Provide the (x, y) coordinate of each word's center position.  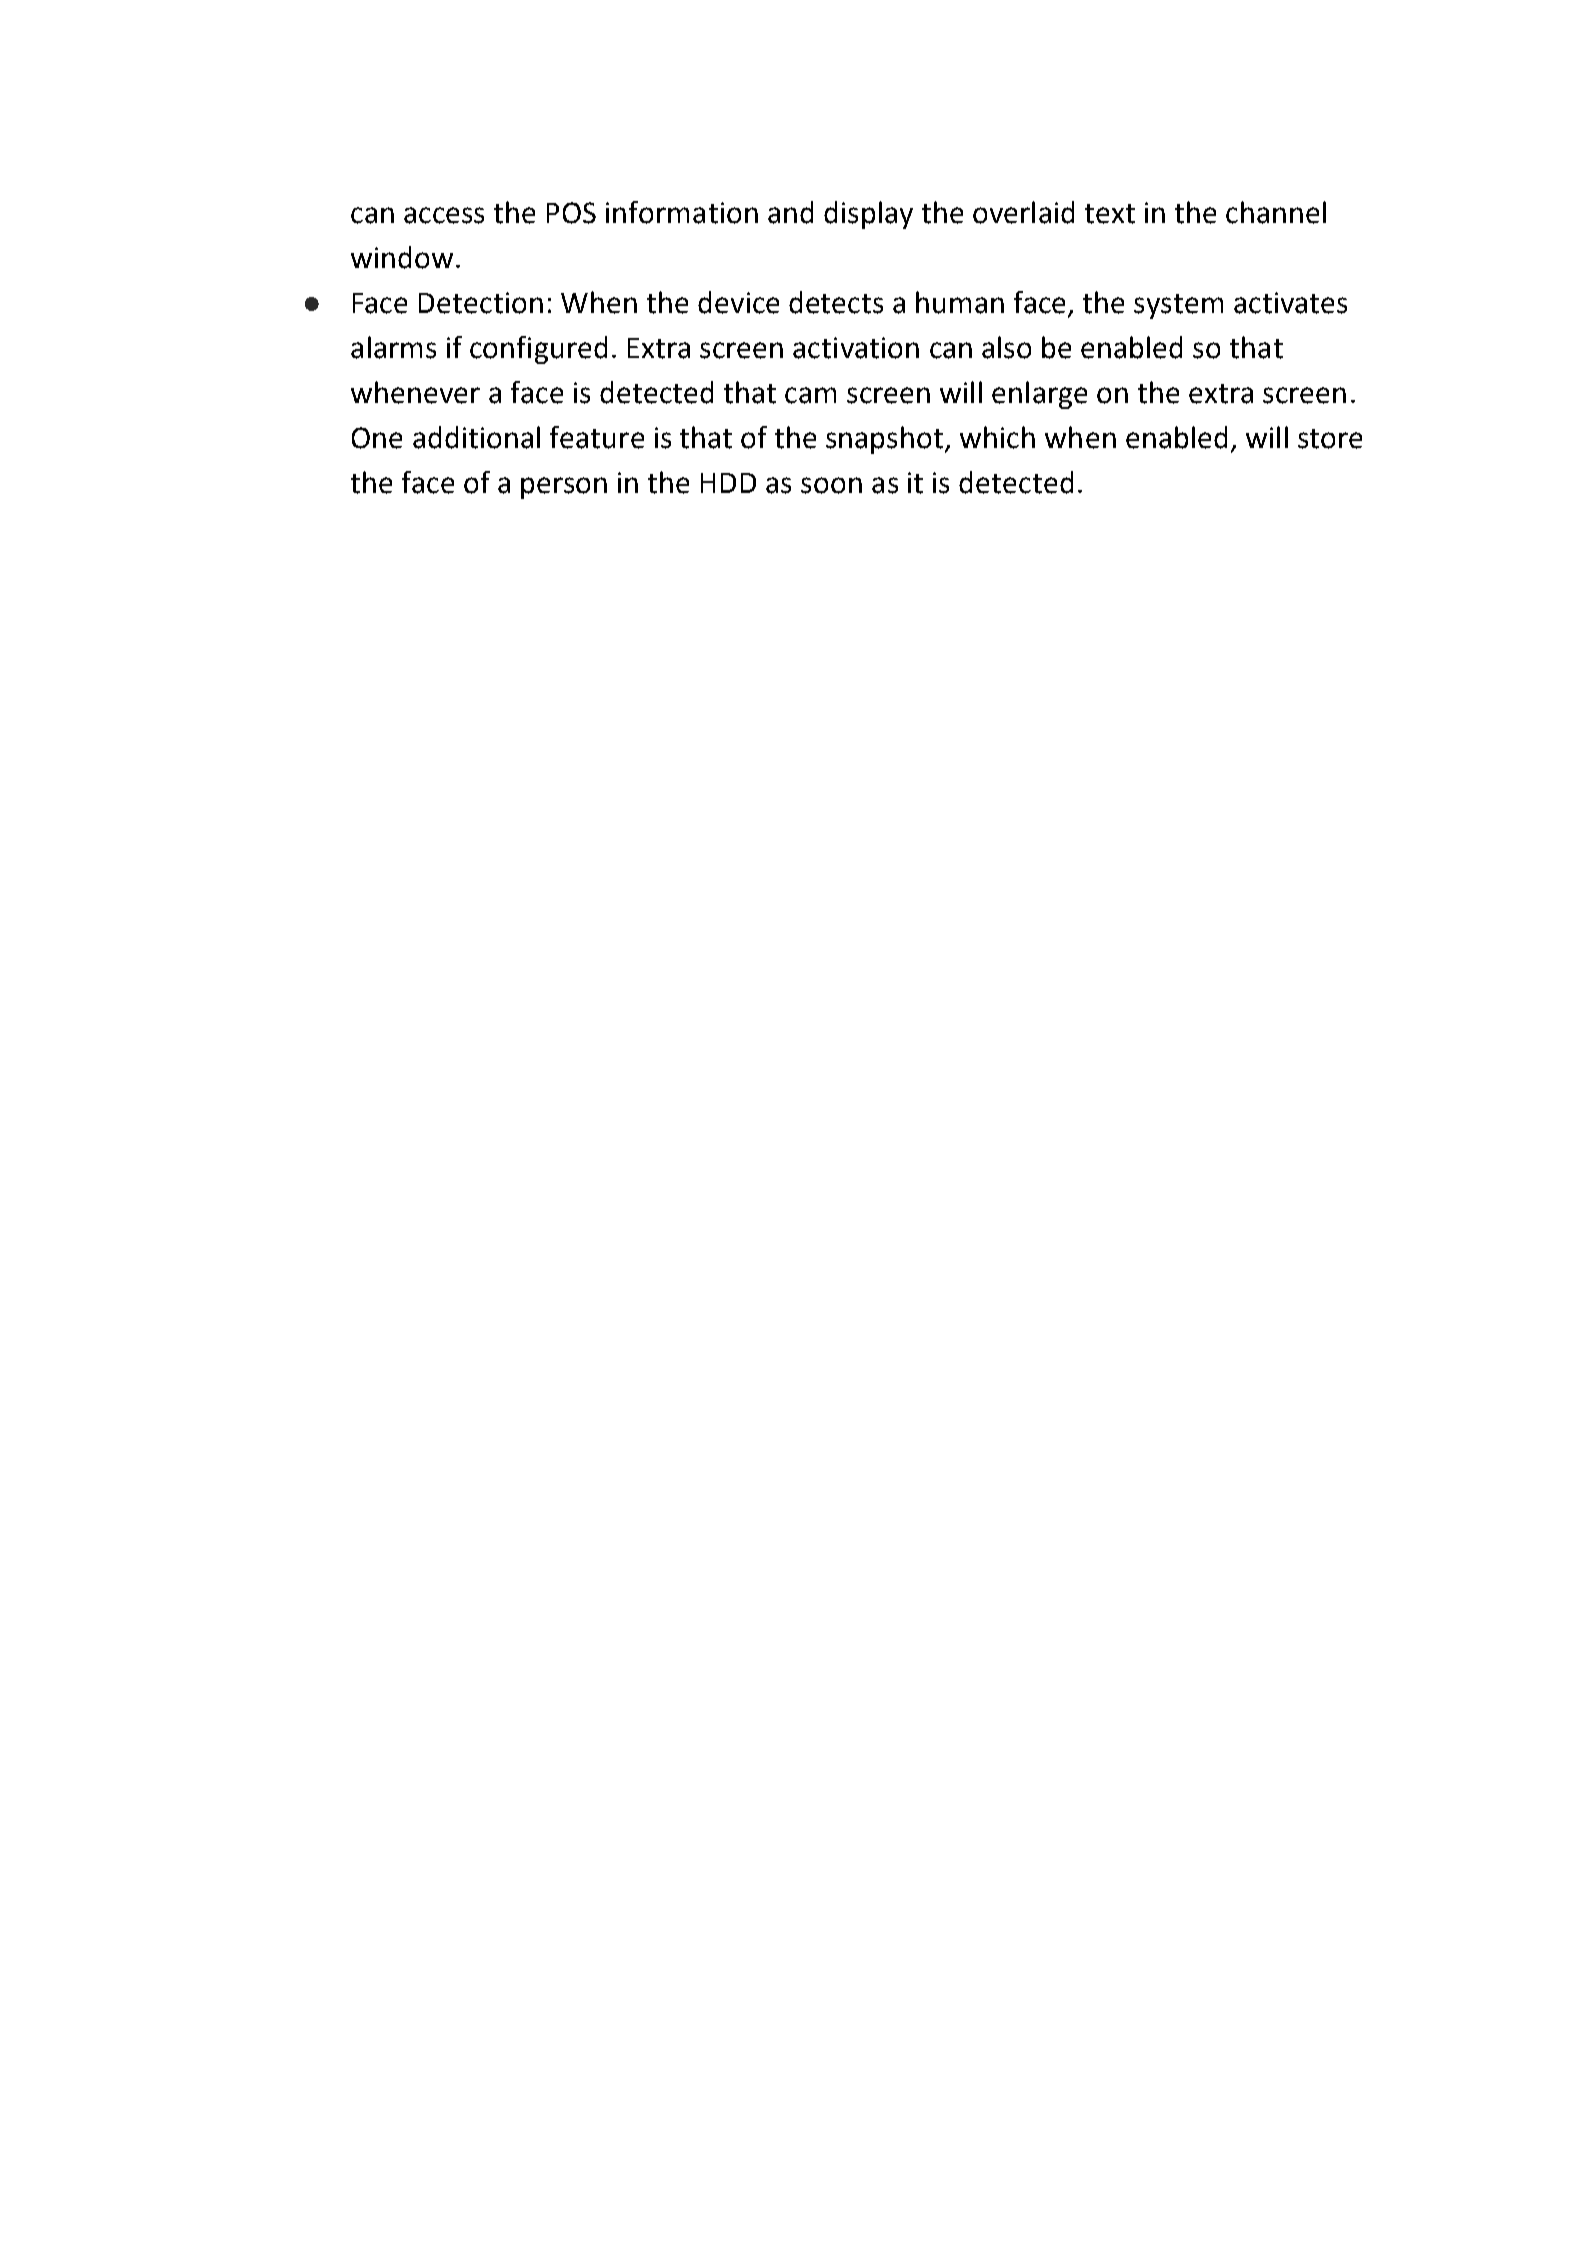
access (444, 215)
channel (1276, 212)
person (564, 488)
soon (831, 485)
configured (538, 350)
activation (856, 348)
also (1006, 347)
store (1330, 439)
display (868, 215)
